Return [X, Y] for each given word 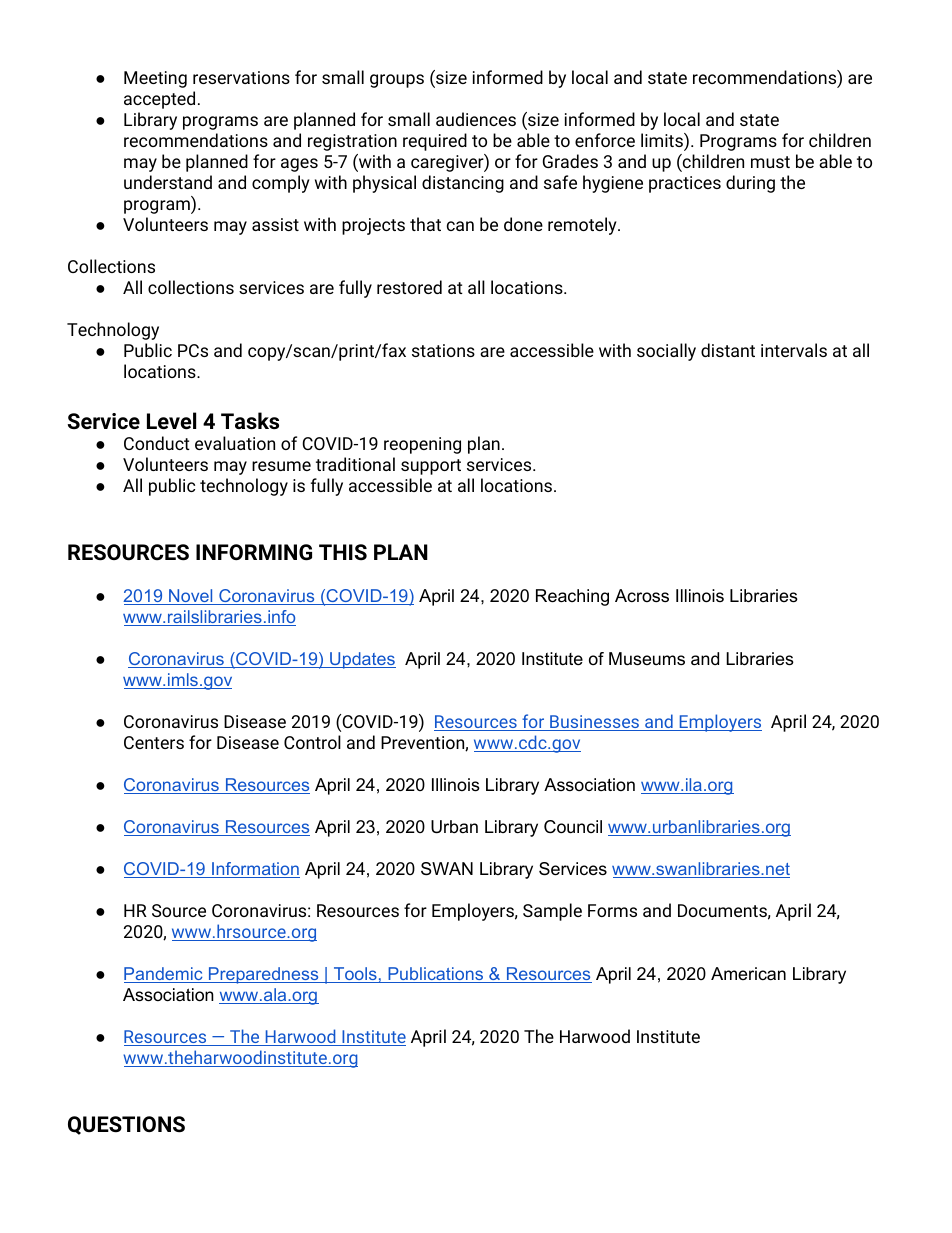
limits [663, 141]
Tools [355, 975]
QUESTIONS [126, 1125]
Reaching [572, 597]
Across [642, 595]
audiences [476, 119]
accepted [159, 100]
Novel [191, 597]
